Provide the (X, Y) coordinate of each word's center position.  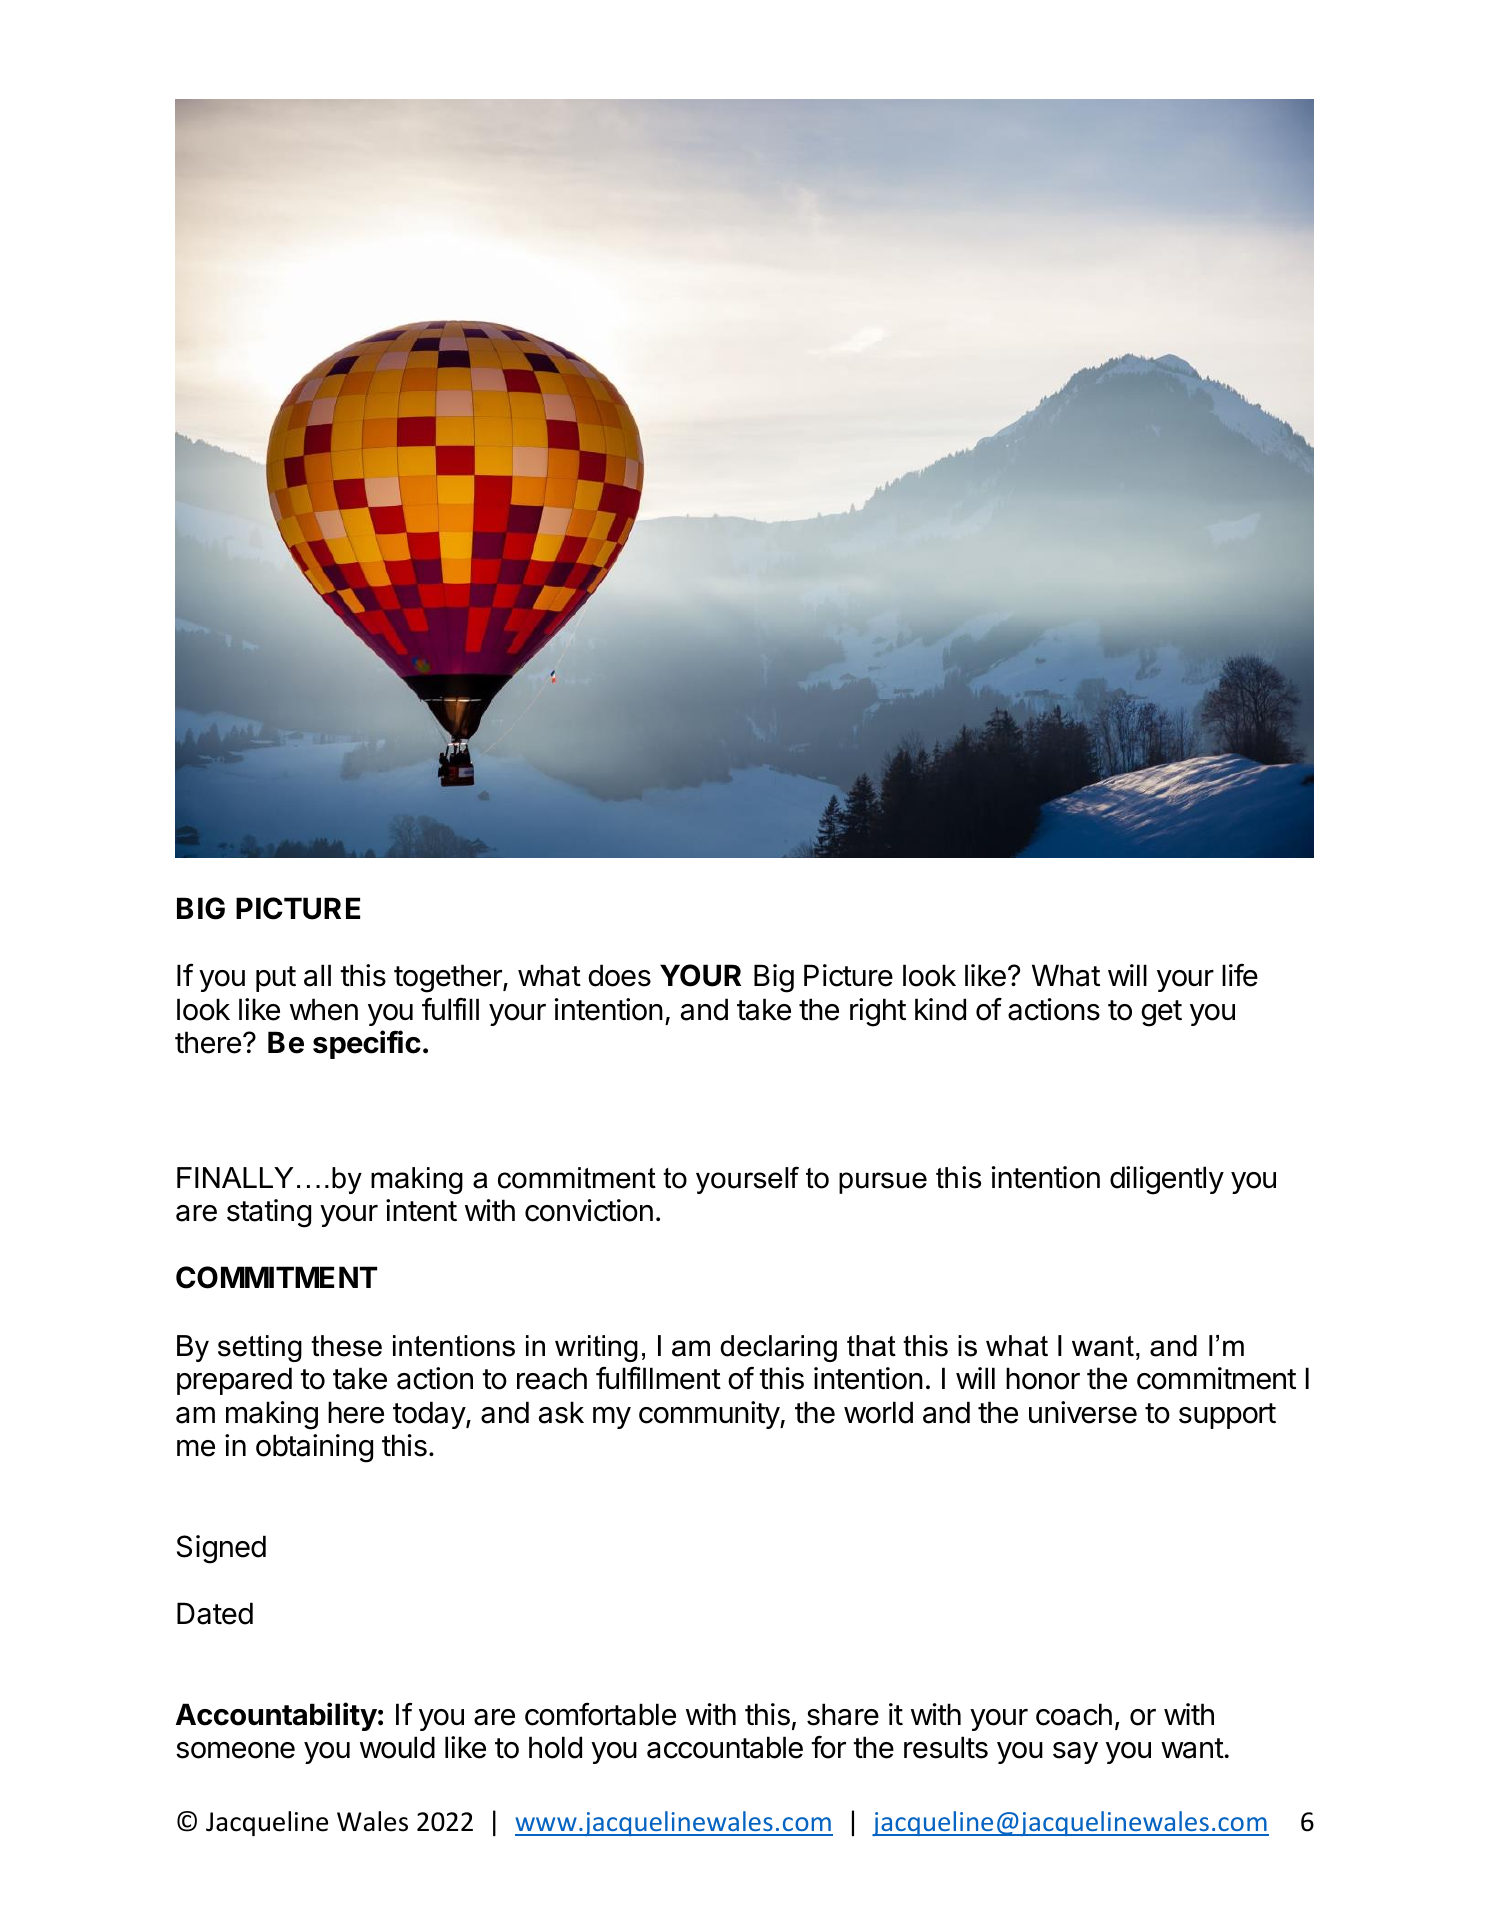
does (619, 975)
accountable (725, 1747)
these (346, 1346)
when (324, 1009)
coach (1074, 1714)
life (1240, 975)
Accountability (276, 1716)
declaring (778, 1348)
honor (1043, 1378)
